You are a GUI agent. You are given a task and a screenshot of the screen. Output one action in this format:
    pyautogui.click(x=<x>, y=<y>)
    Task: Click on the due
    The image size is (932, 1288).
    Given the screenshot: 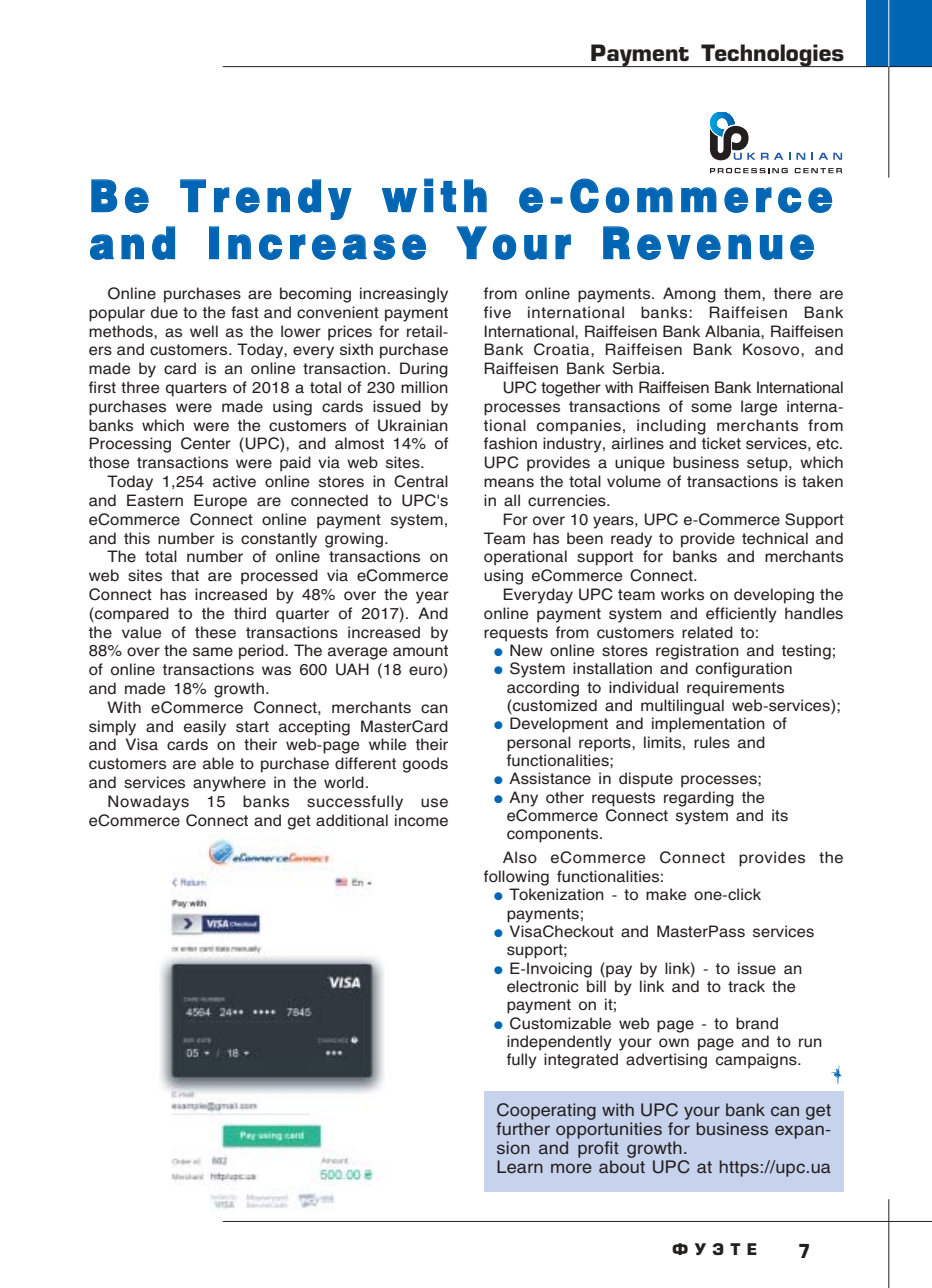 What is the action you would take?
    pyautogui.click(x=164, y=312)
